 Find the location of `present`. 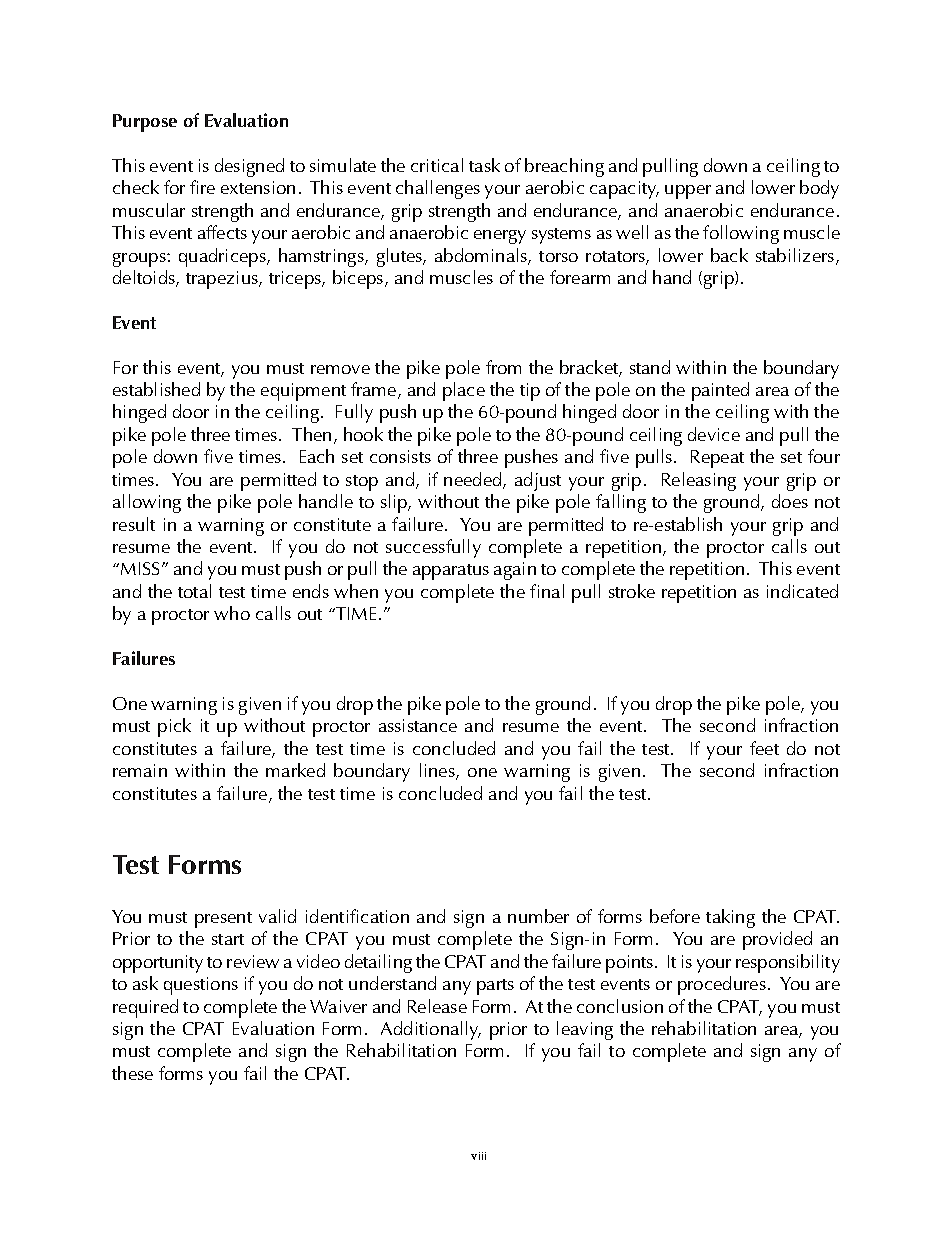

present is located at coordinates (223, 920).
